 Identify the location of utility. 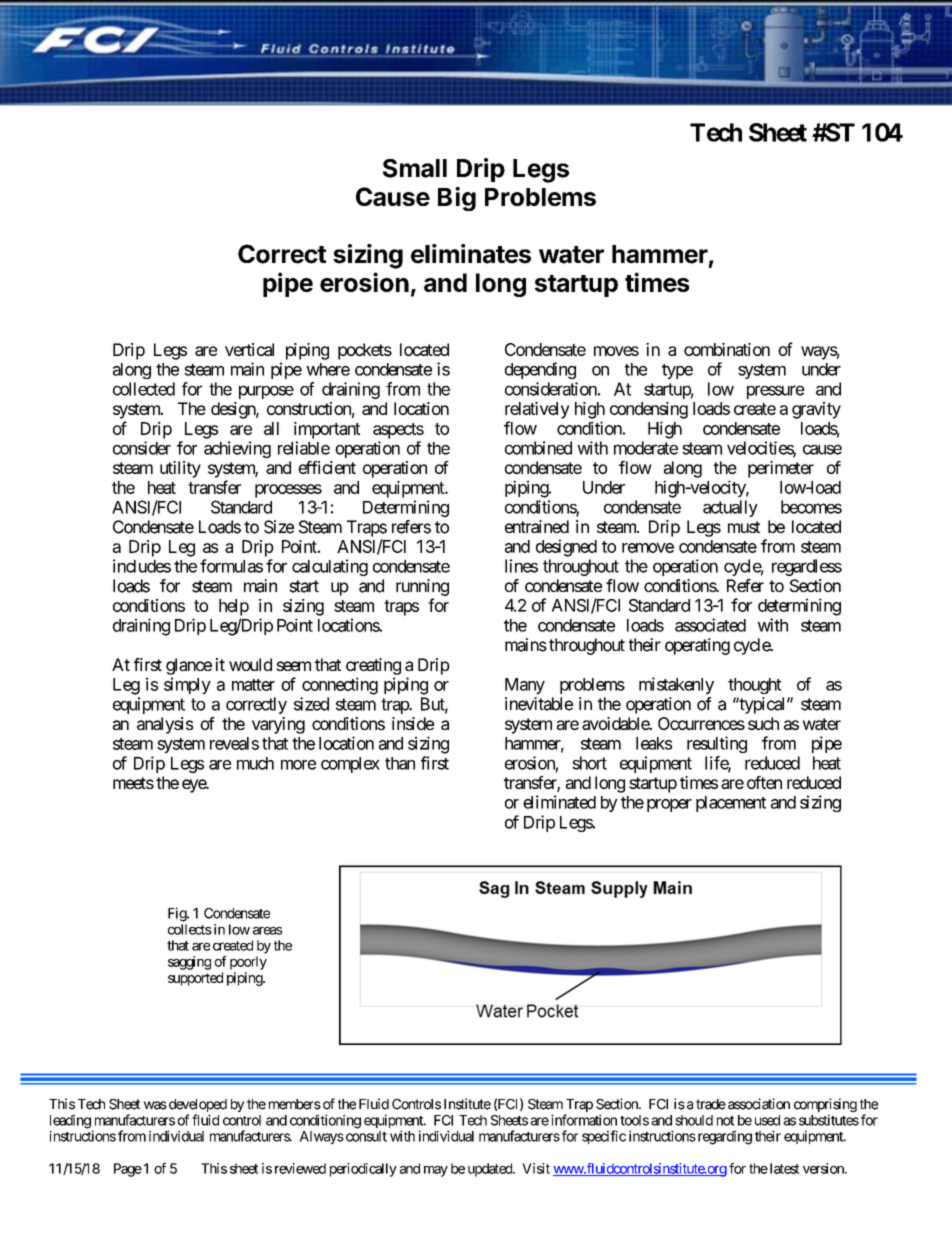
(180, 469).
